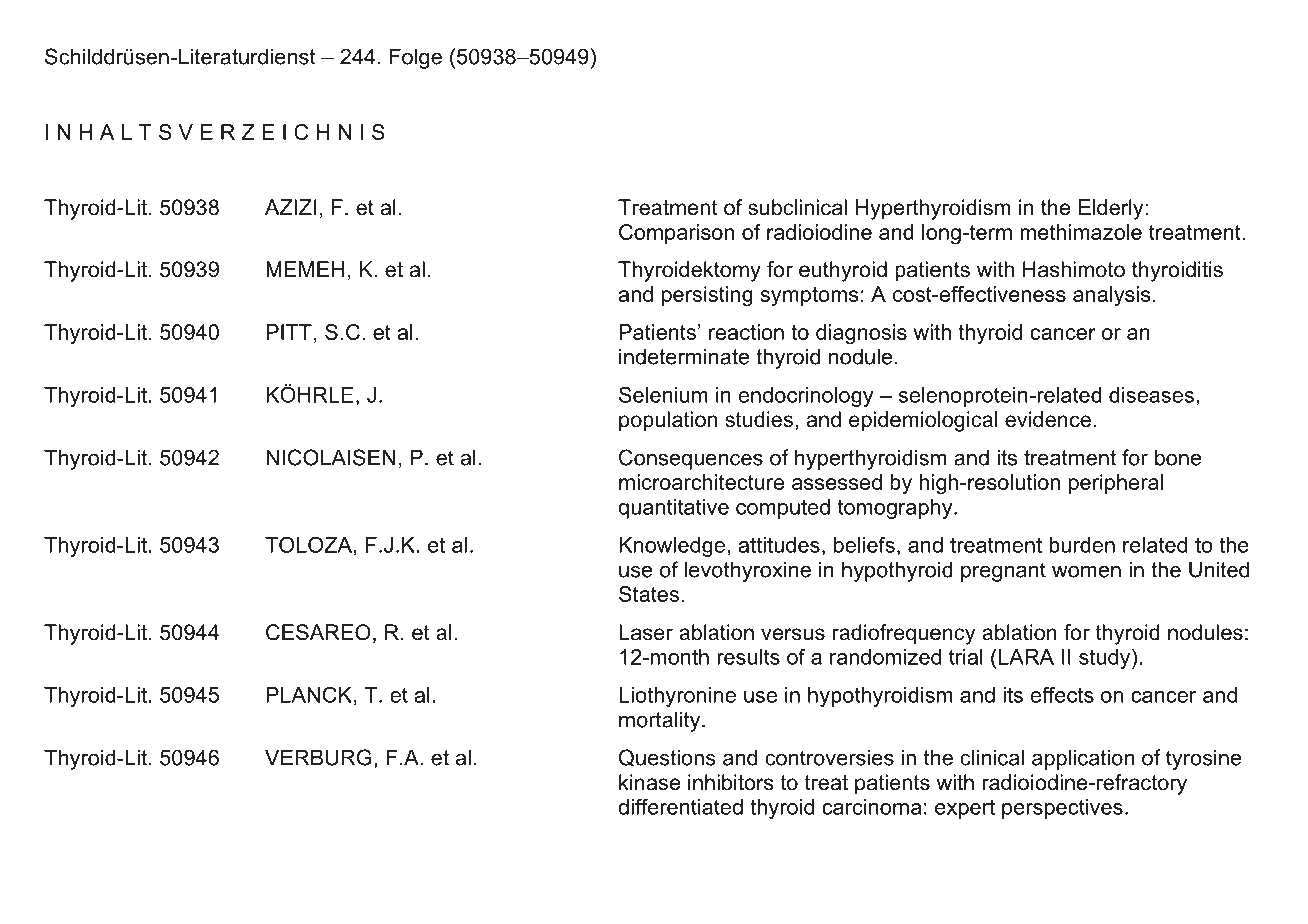  Describe the element at coordinates (1074, 269) in the screenshot. I see `Hashimoto` at that location.
